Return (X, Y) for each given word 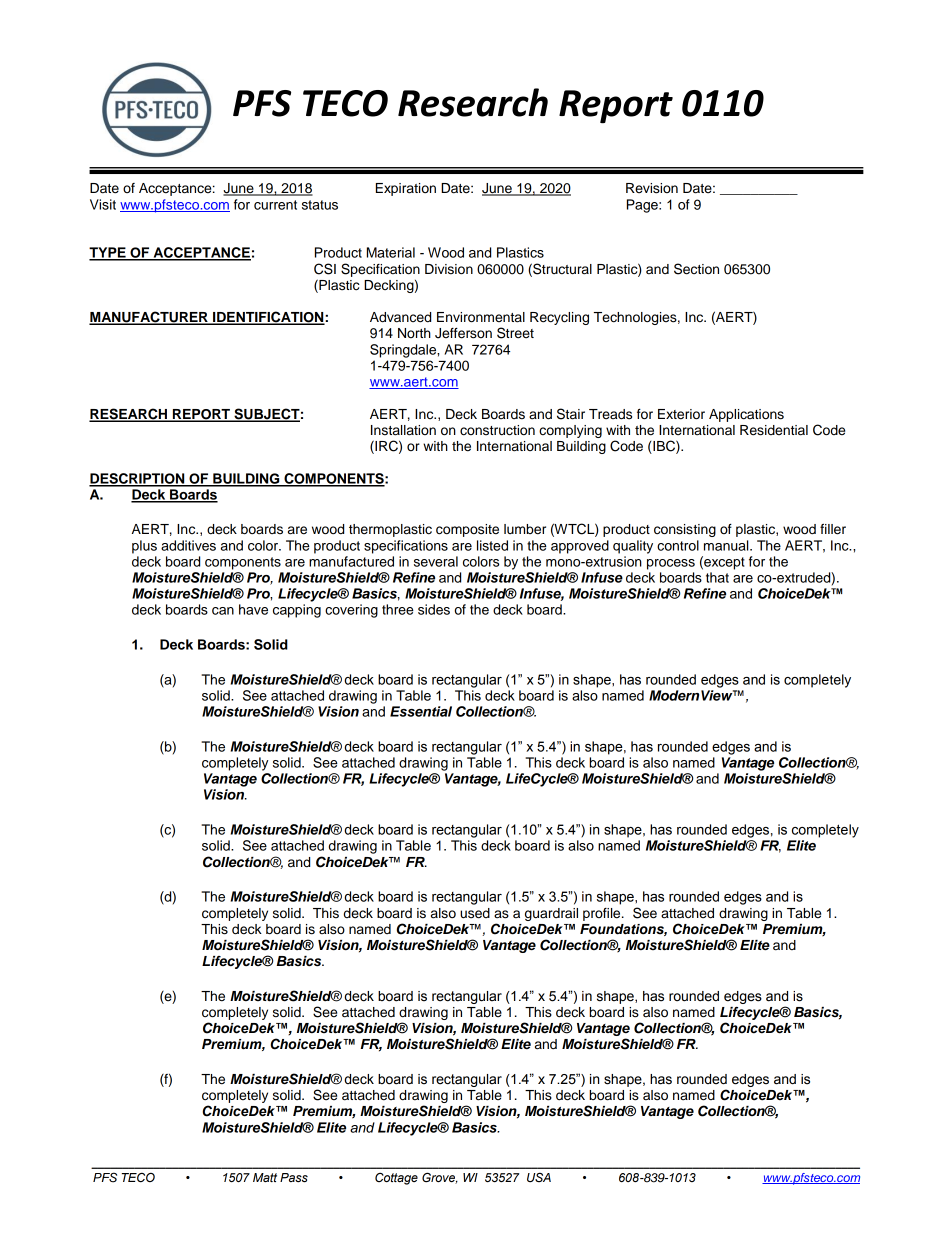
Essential (421, 711)
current (275, 205)
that (717, 577)
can (223, 611)
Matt (265, 1177)
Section (696, 269)
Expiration (406, 189)
